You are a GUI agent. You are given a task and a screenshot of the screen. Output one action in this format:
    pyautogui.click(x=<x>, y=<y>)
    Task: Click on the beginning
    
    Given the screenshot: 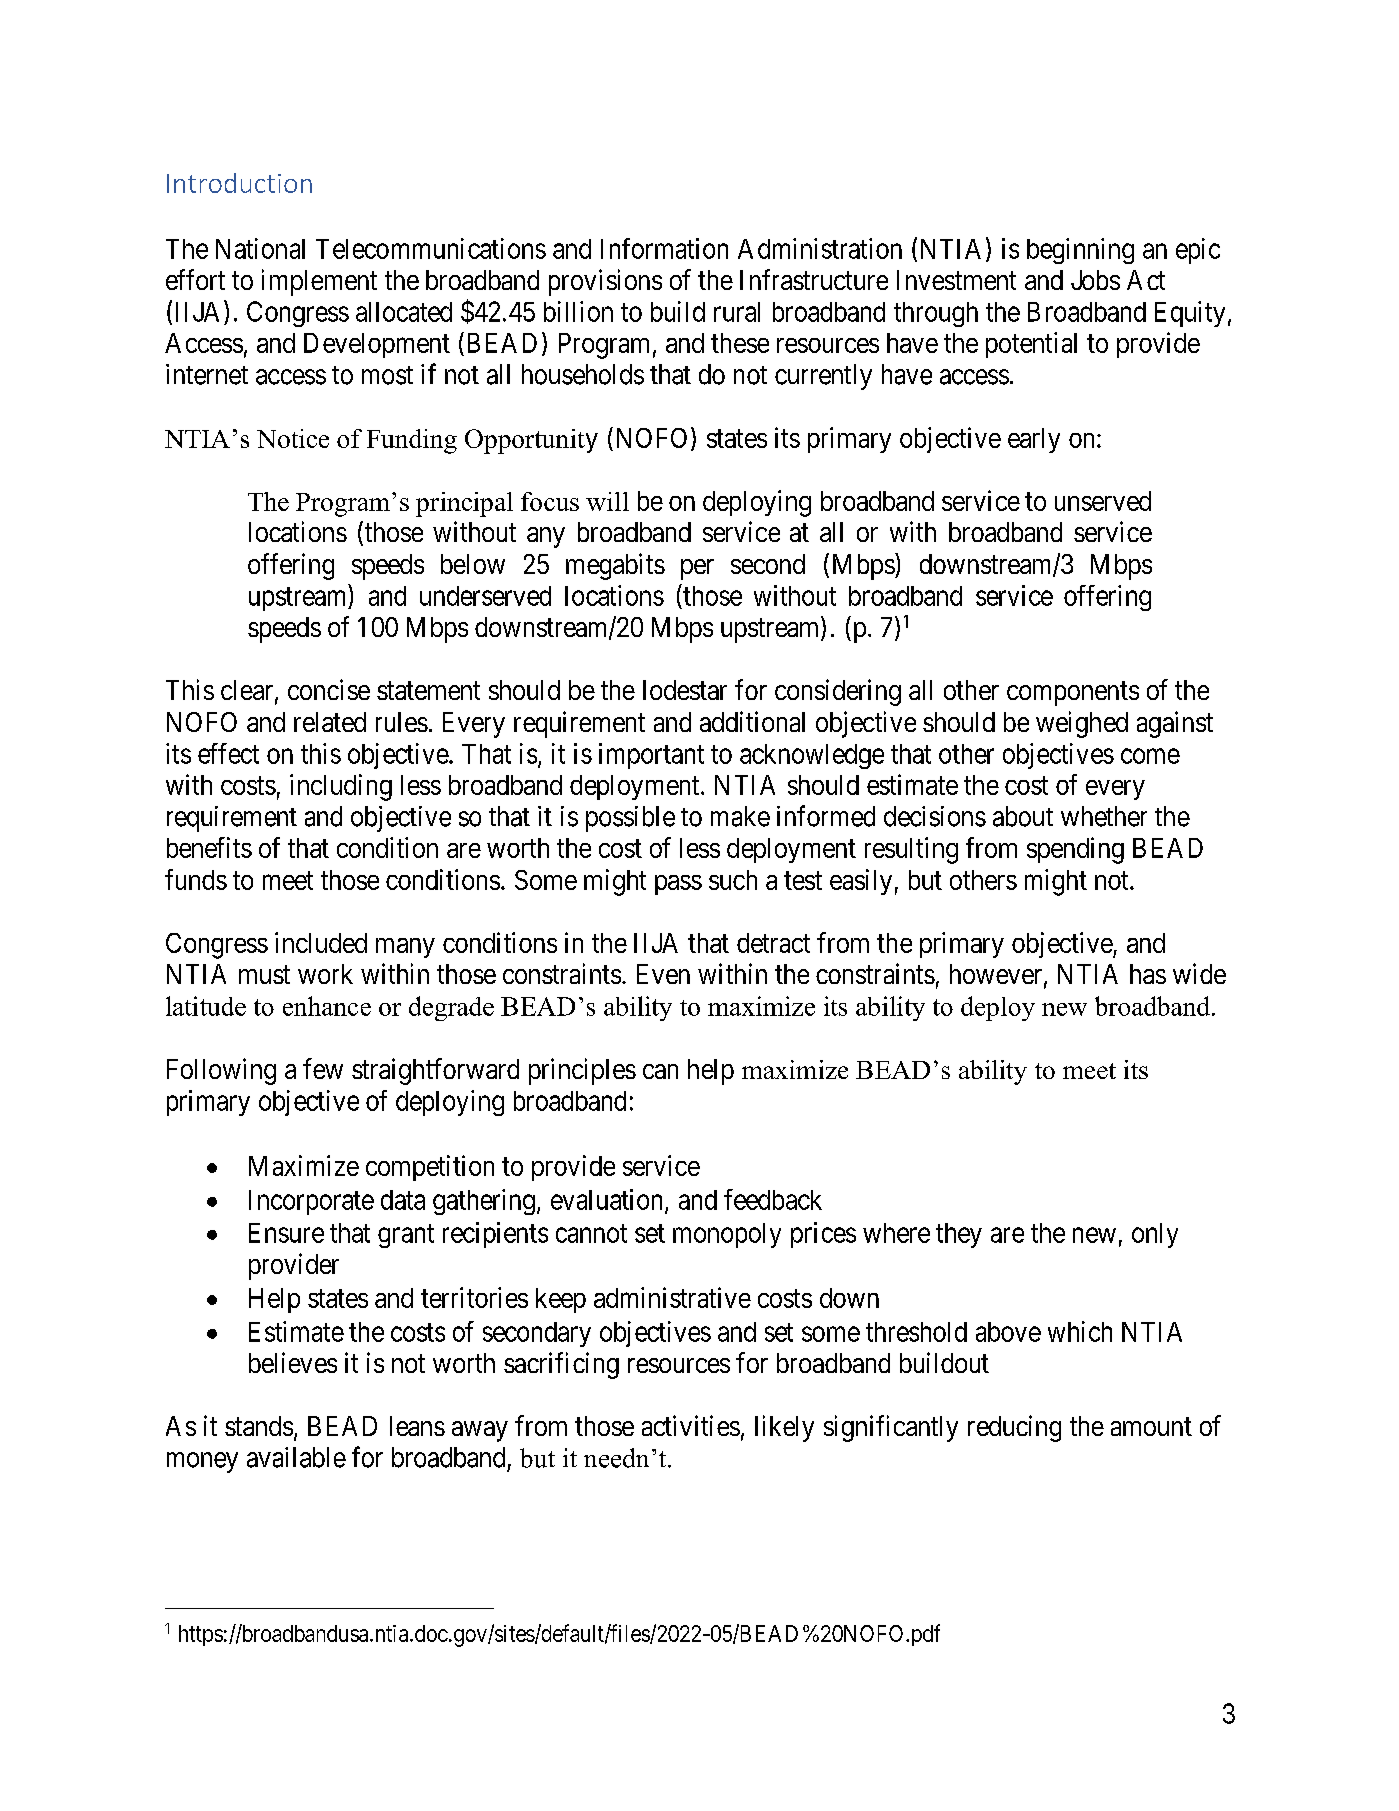 What is the action you would take?
    pyautogui.click(x=1080, y=251)
